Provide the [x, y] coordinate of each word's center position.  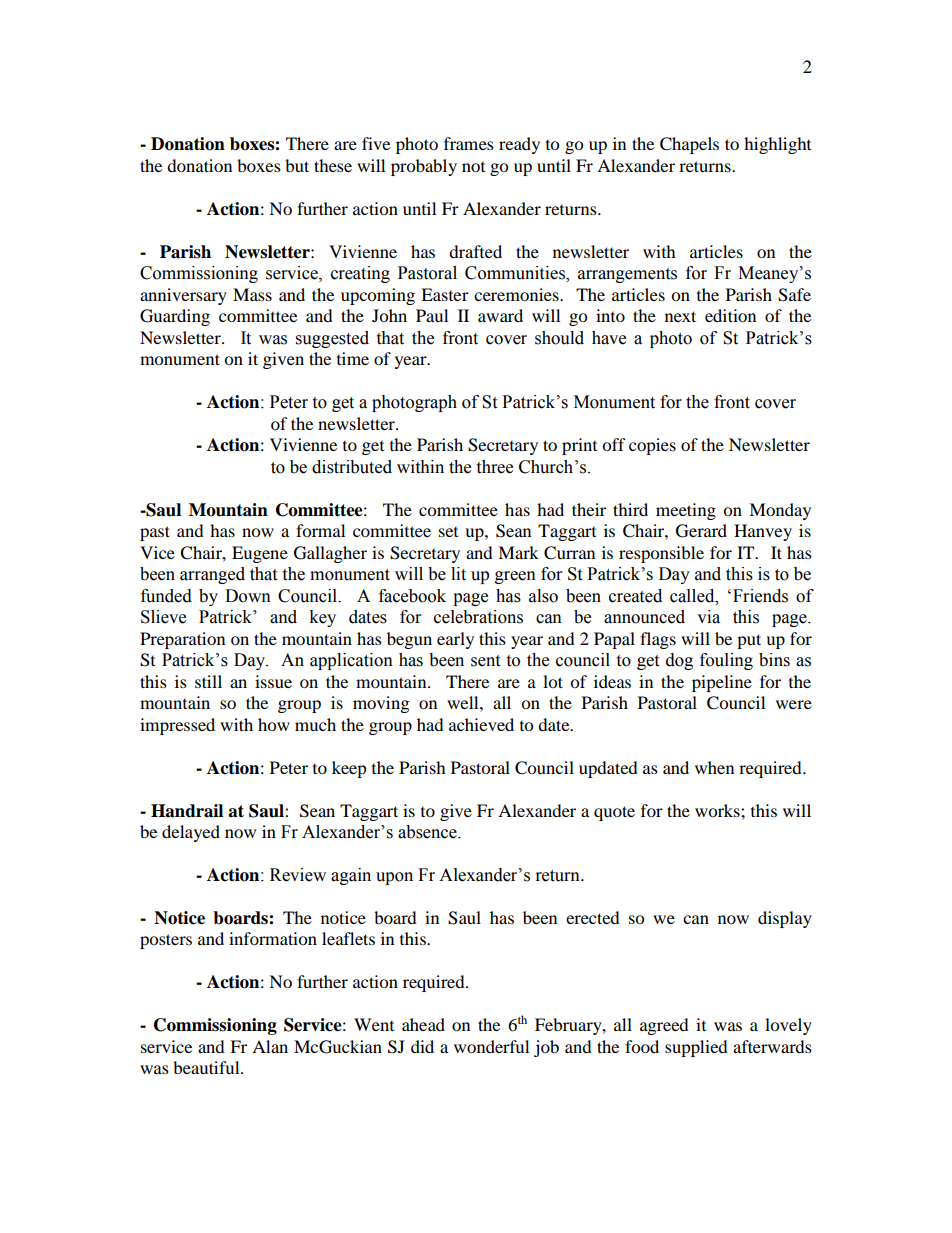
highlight [777, 145]
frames [469, 143]
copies [652, 446]
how [274, 724]
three [494, 467]
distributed [352, 467]
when [714, 767]
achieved [481, 724]
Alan [270, 1046]
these [333, 165]
